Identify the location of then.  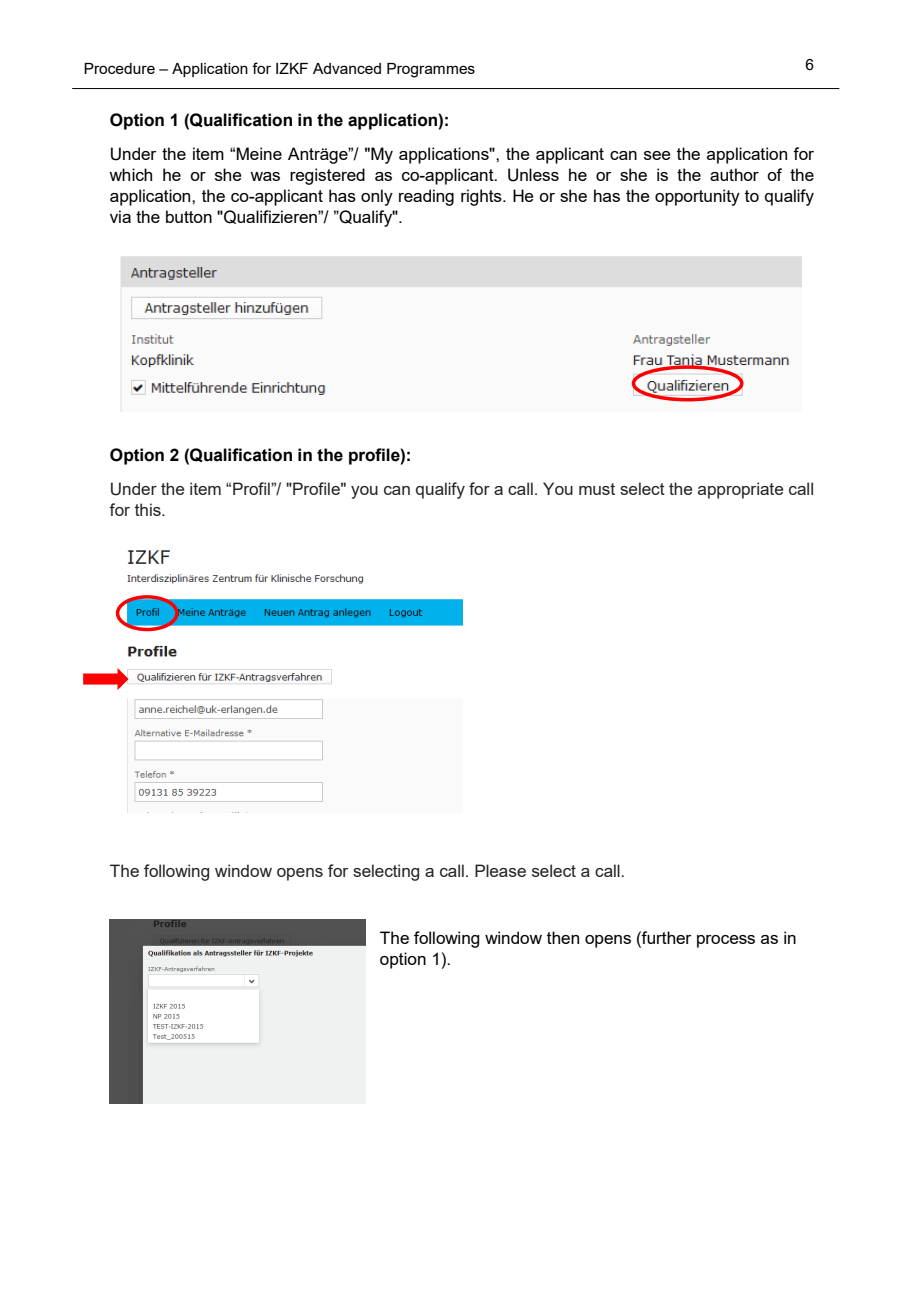
(563, 937).
